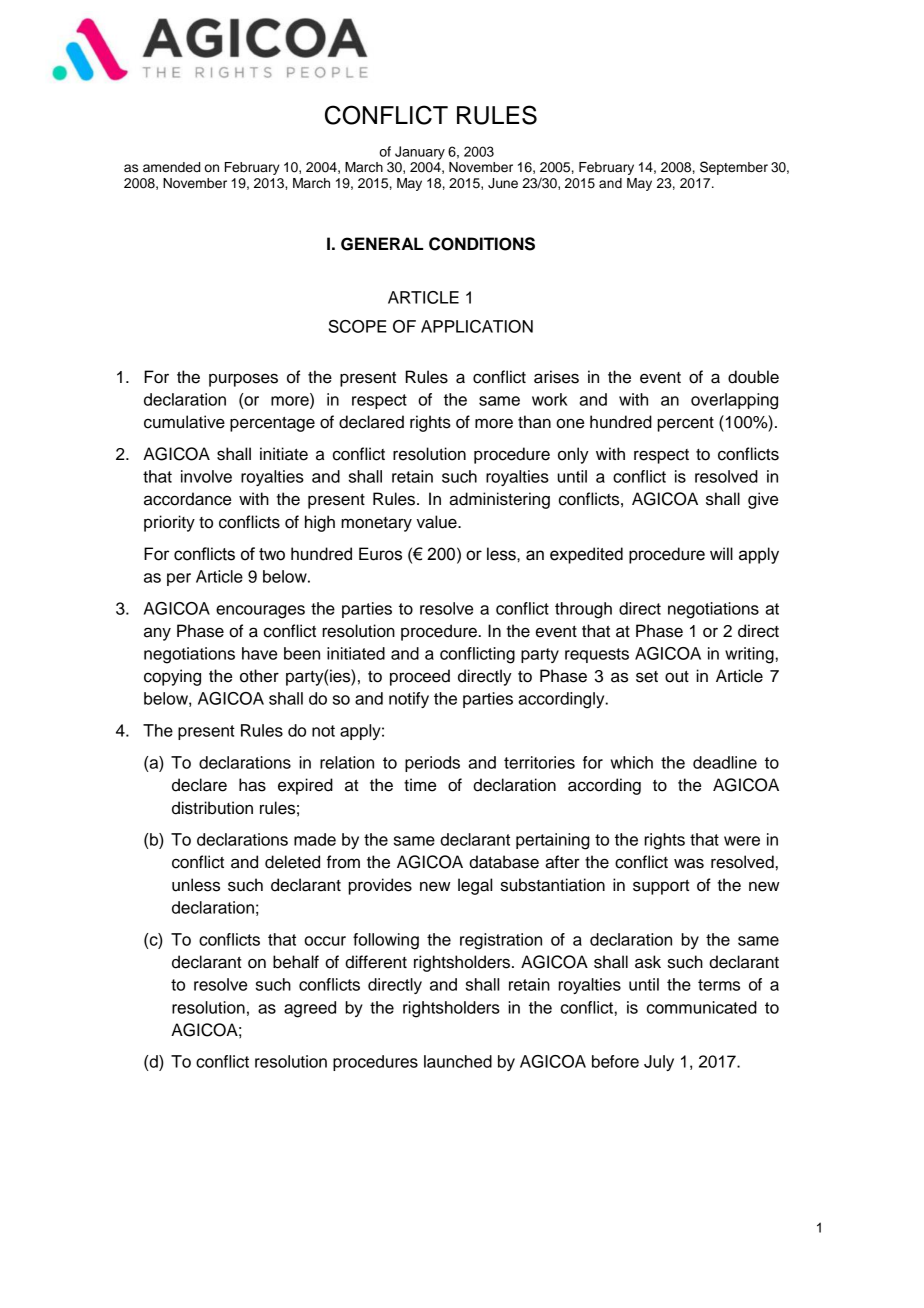 This screenshot has width=924, height=1308. What do you see at coordinates (206, 476) in the screenshot?
I see `involve` at bounding box center [206, 476].
